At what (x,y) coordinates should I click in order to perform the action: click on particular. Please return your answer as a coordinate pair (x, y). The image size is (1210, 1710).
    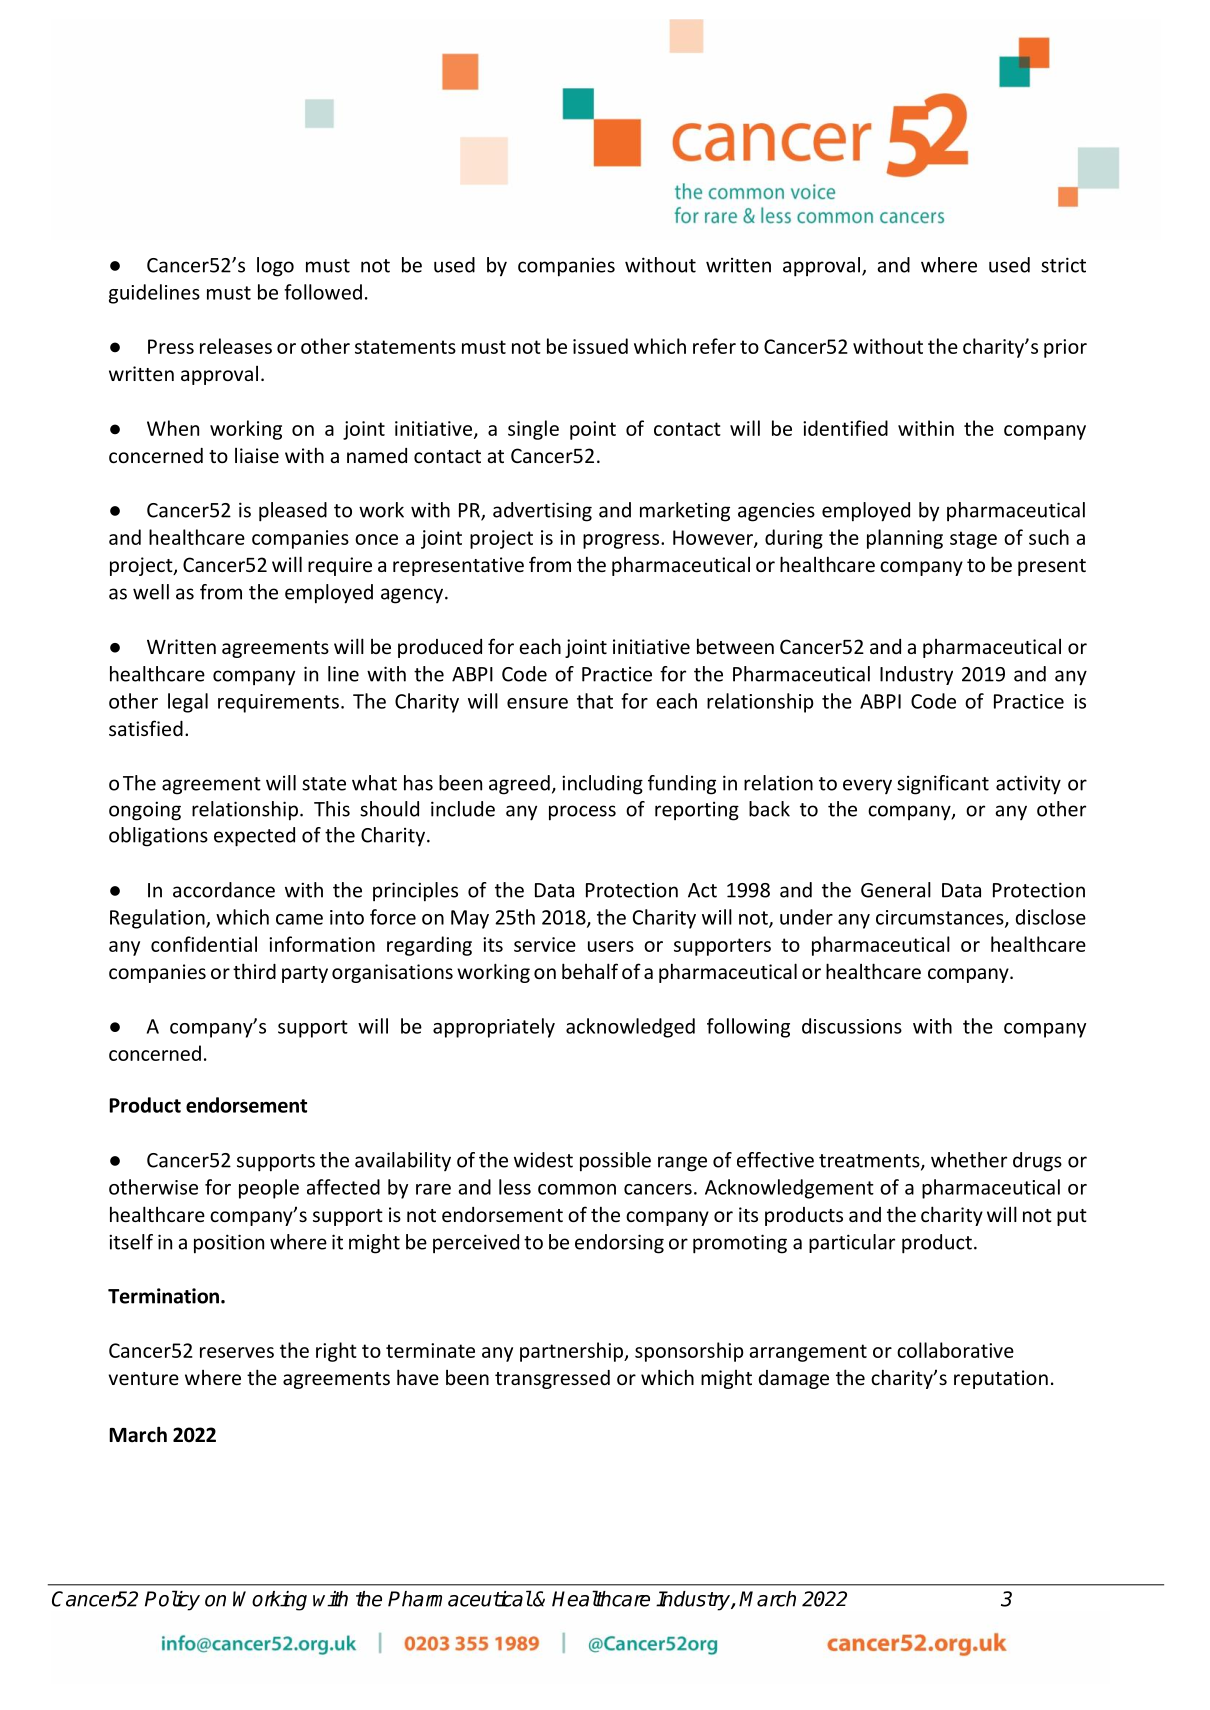
    Looking at the image, I should click on (852, 1243).
